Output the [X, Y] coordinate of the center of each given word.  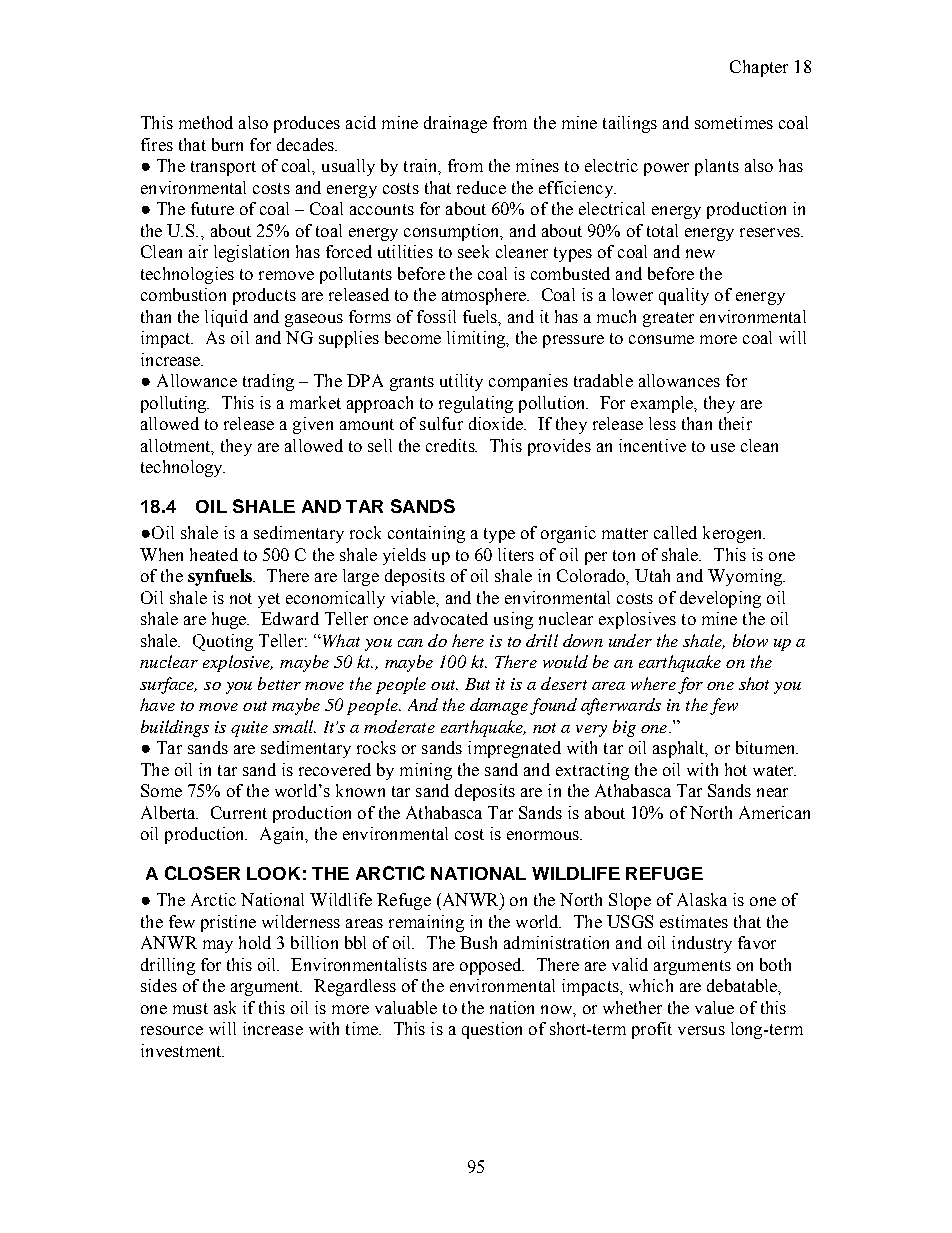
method [206, 122]
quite [249, 729]
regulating [476, 404]
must [190, 1008]
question [492, 1030]
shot [754, 683]
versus [701, 1030]
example [663, 404]
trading [268, 382]
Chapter [759, 68]
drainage [455, 124]
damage [499, 706]
